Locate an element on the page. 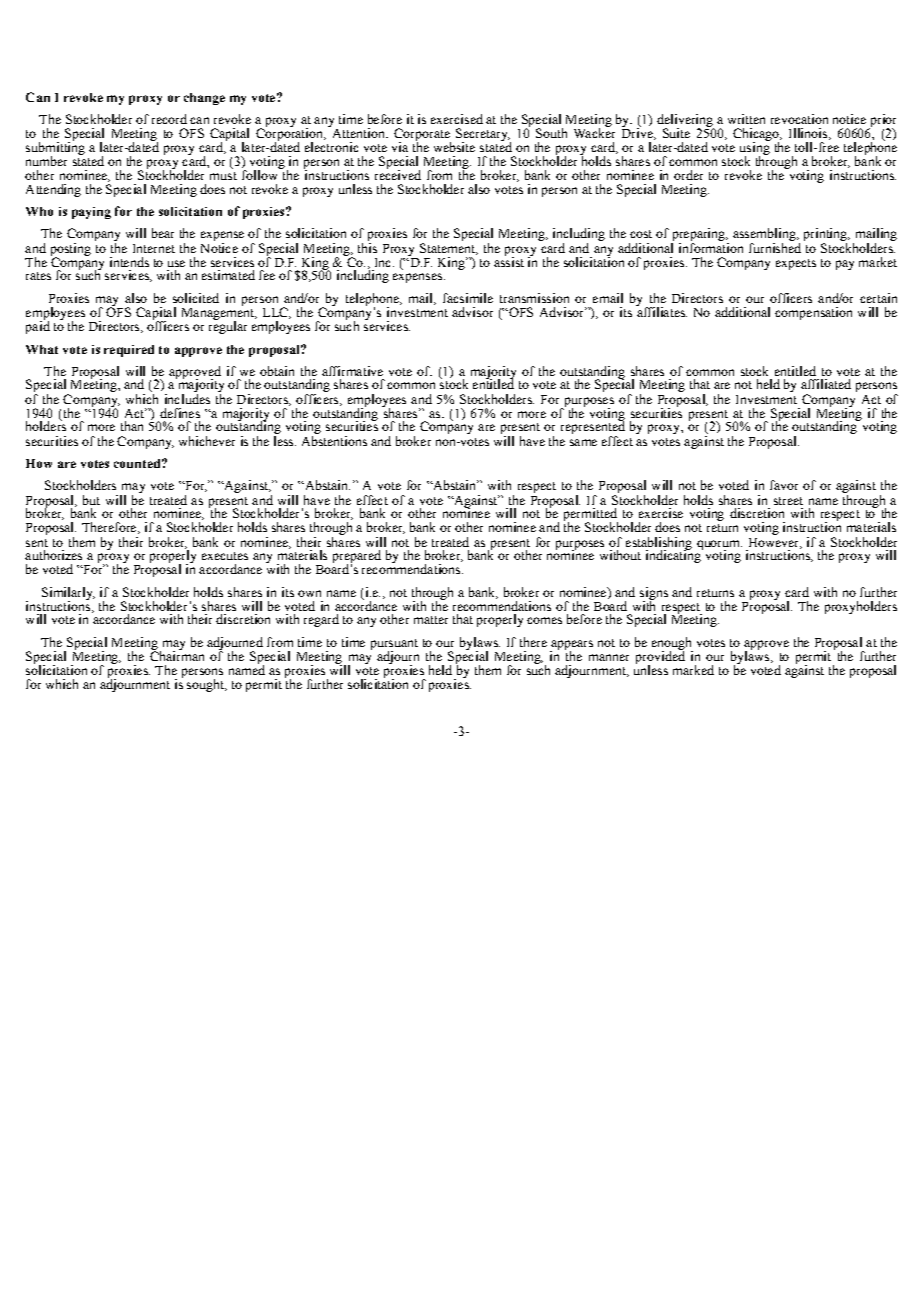  Chairman is located at coordinates (177, 655).
